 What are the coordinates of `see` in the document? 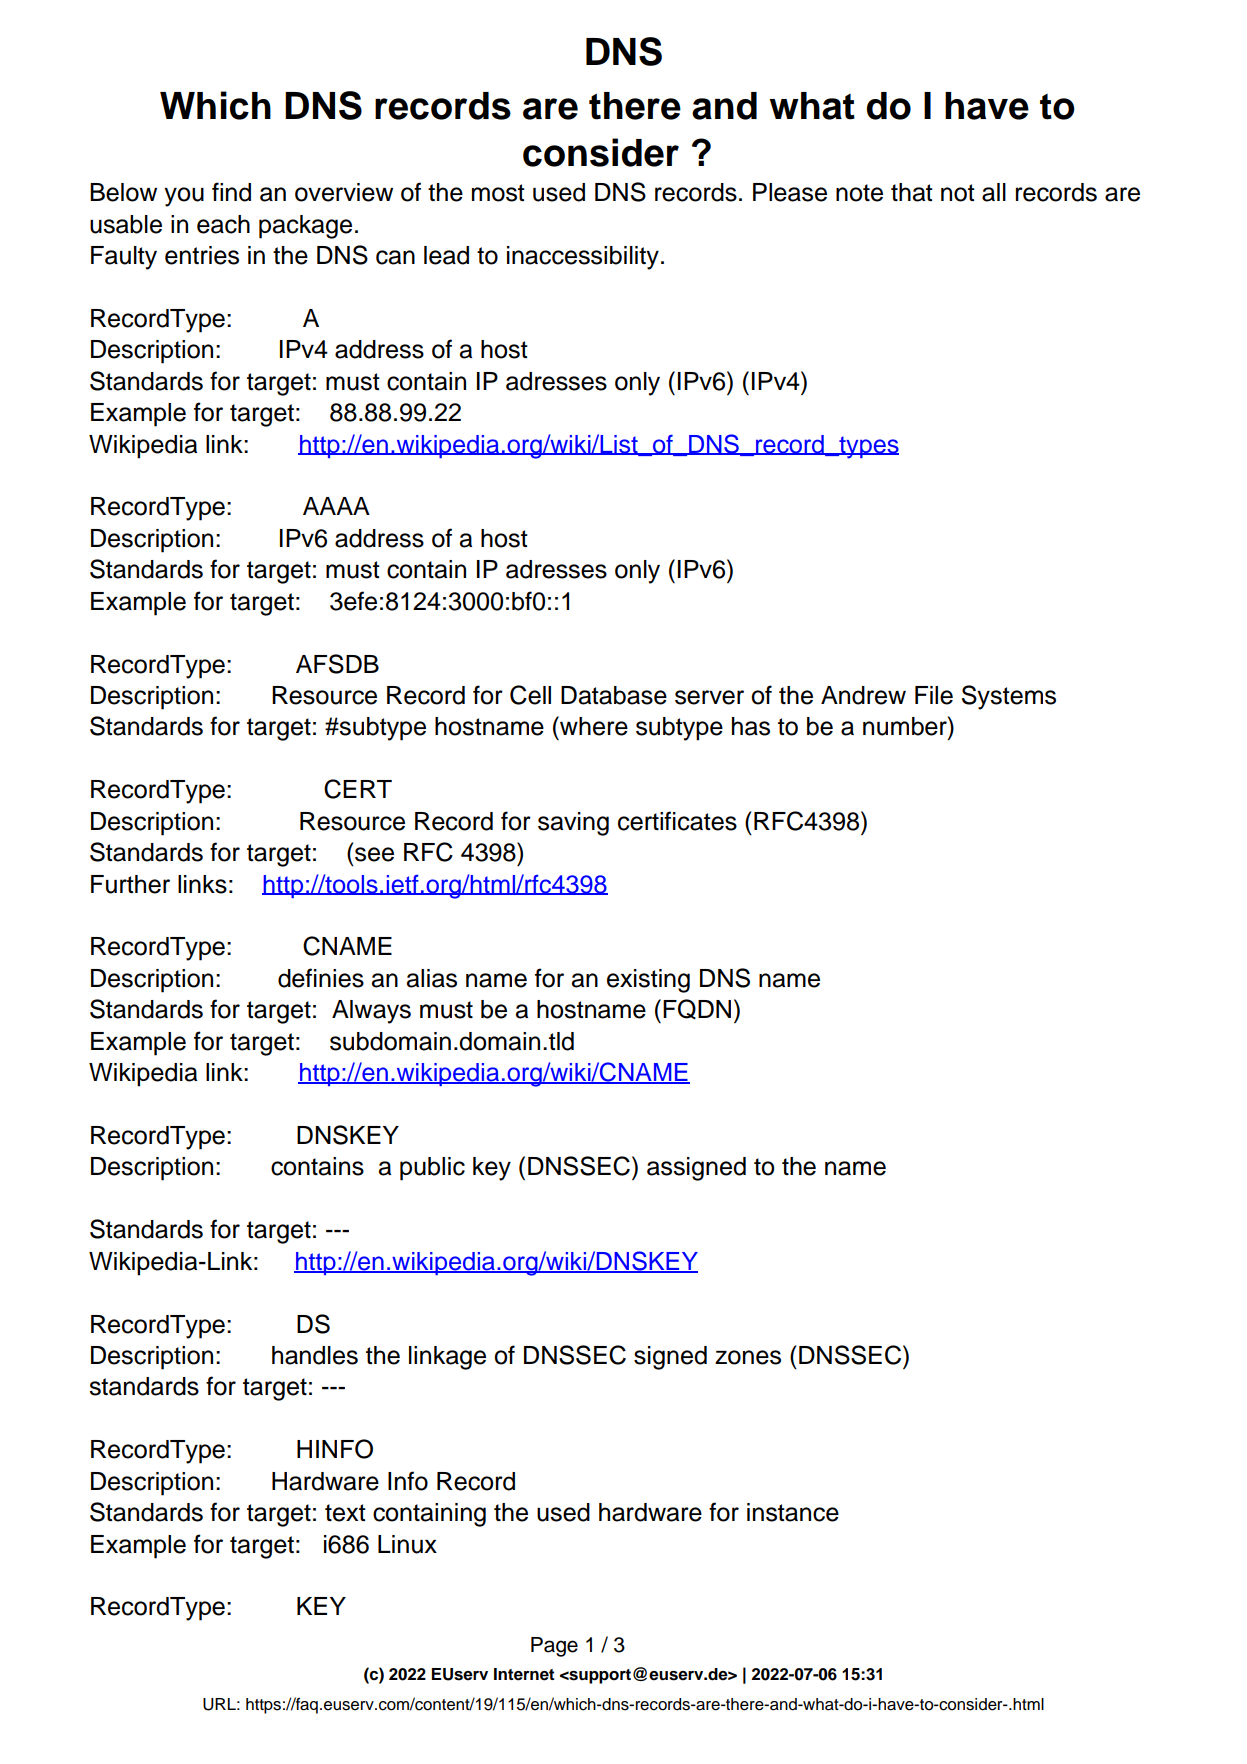 It's located at (374, 854).
